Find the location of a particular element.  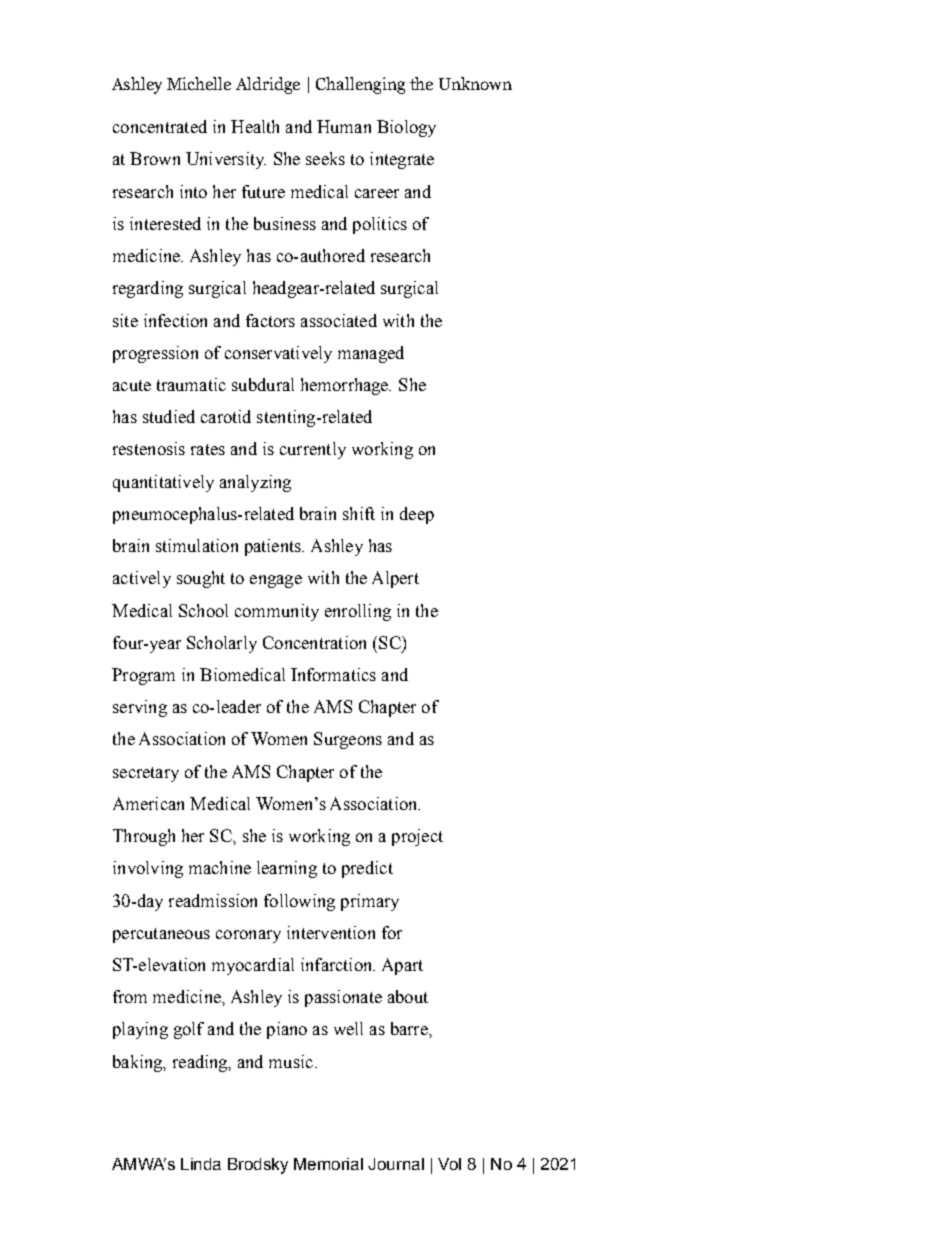

progression is located at coordinates (155, 354).
